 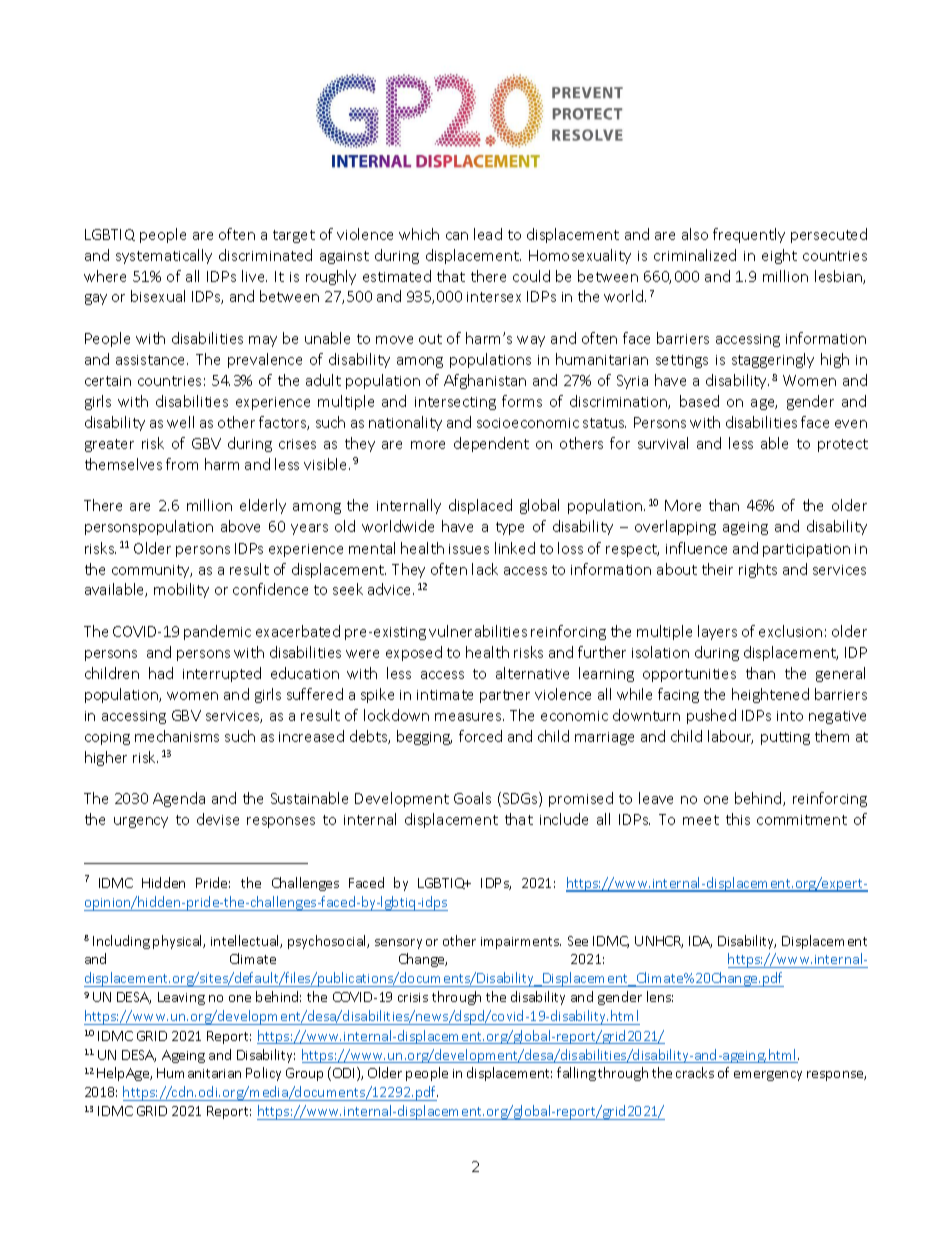 I want to click on vulnerabilities, so click(x=478, y=631).
